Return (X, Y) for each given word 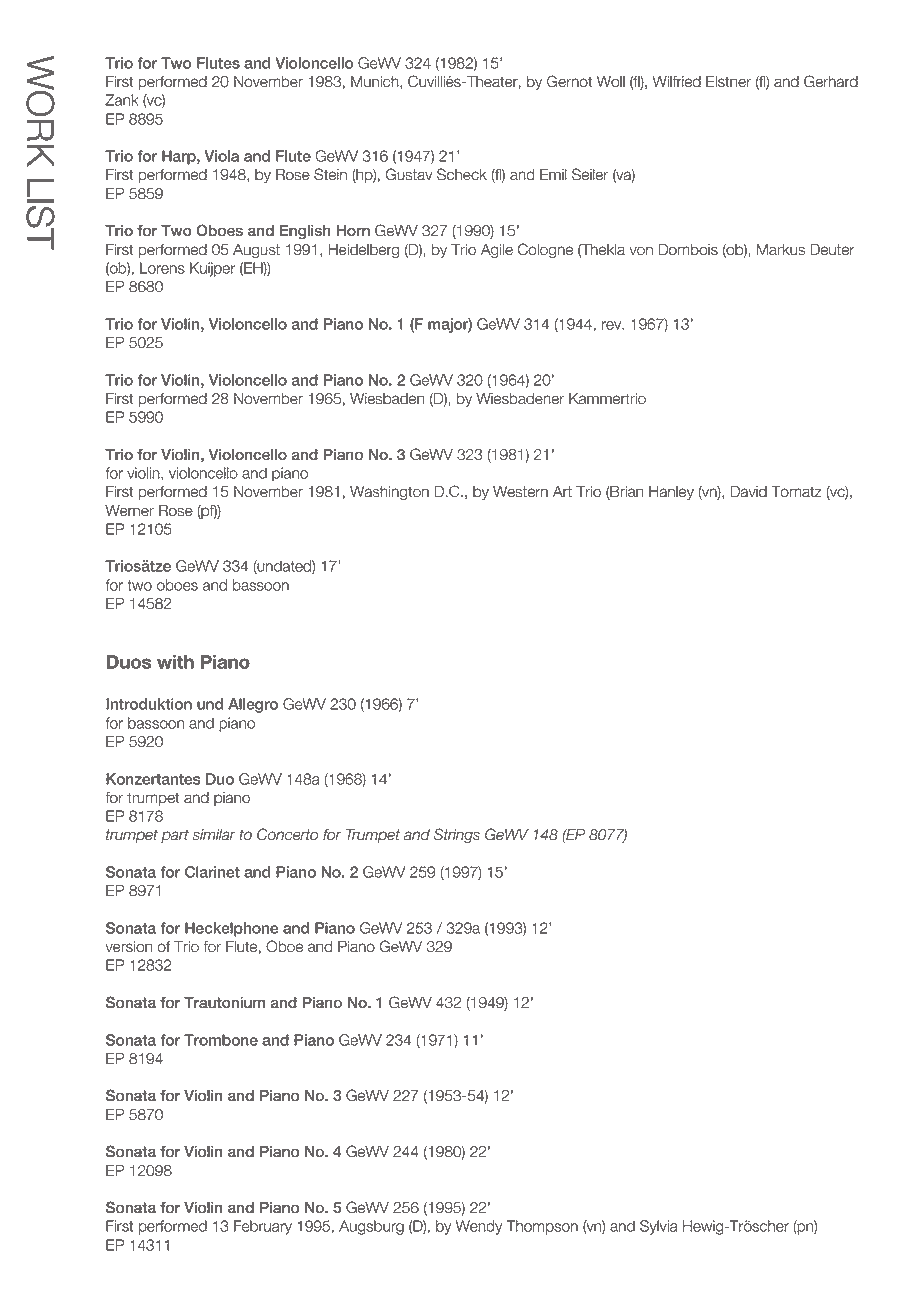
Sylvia (659, 1227)
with (175, 662)
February (263, 1227)
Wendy (479, 1227)
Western (520, 492)
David (749, 492)
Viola (222, 156)
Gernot (569, 81)
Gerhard (831, 81)
